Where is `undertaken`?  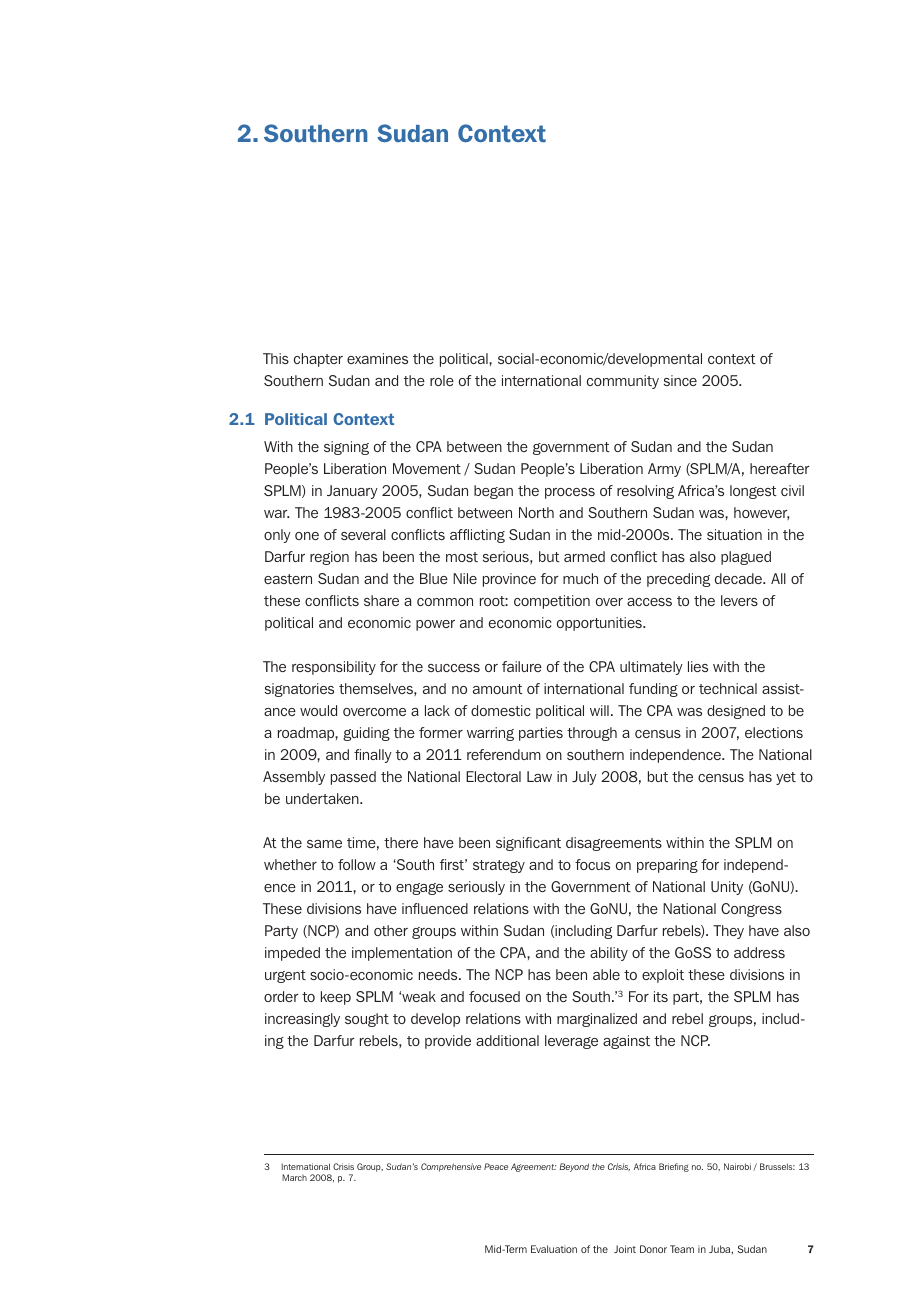 undertaken is located at coordinates (323, 798).
